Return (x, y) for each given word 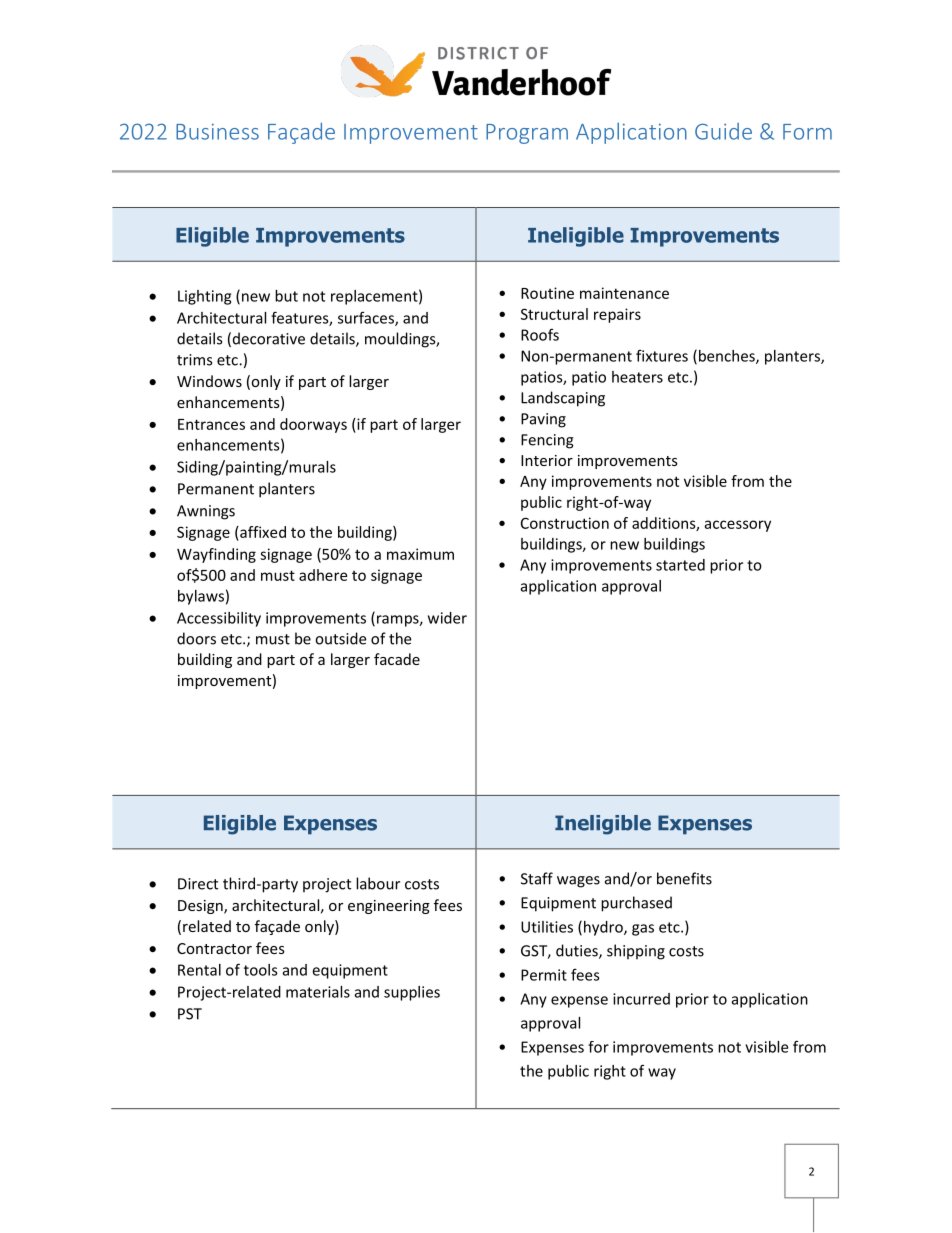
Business (217, 131)
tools (261, 970)
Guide (723, 131)
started (680, 565)
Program (527, 134)
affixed (262, 532)
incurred (641, 999)
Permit (544, 975)
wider (447, 618)
